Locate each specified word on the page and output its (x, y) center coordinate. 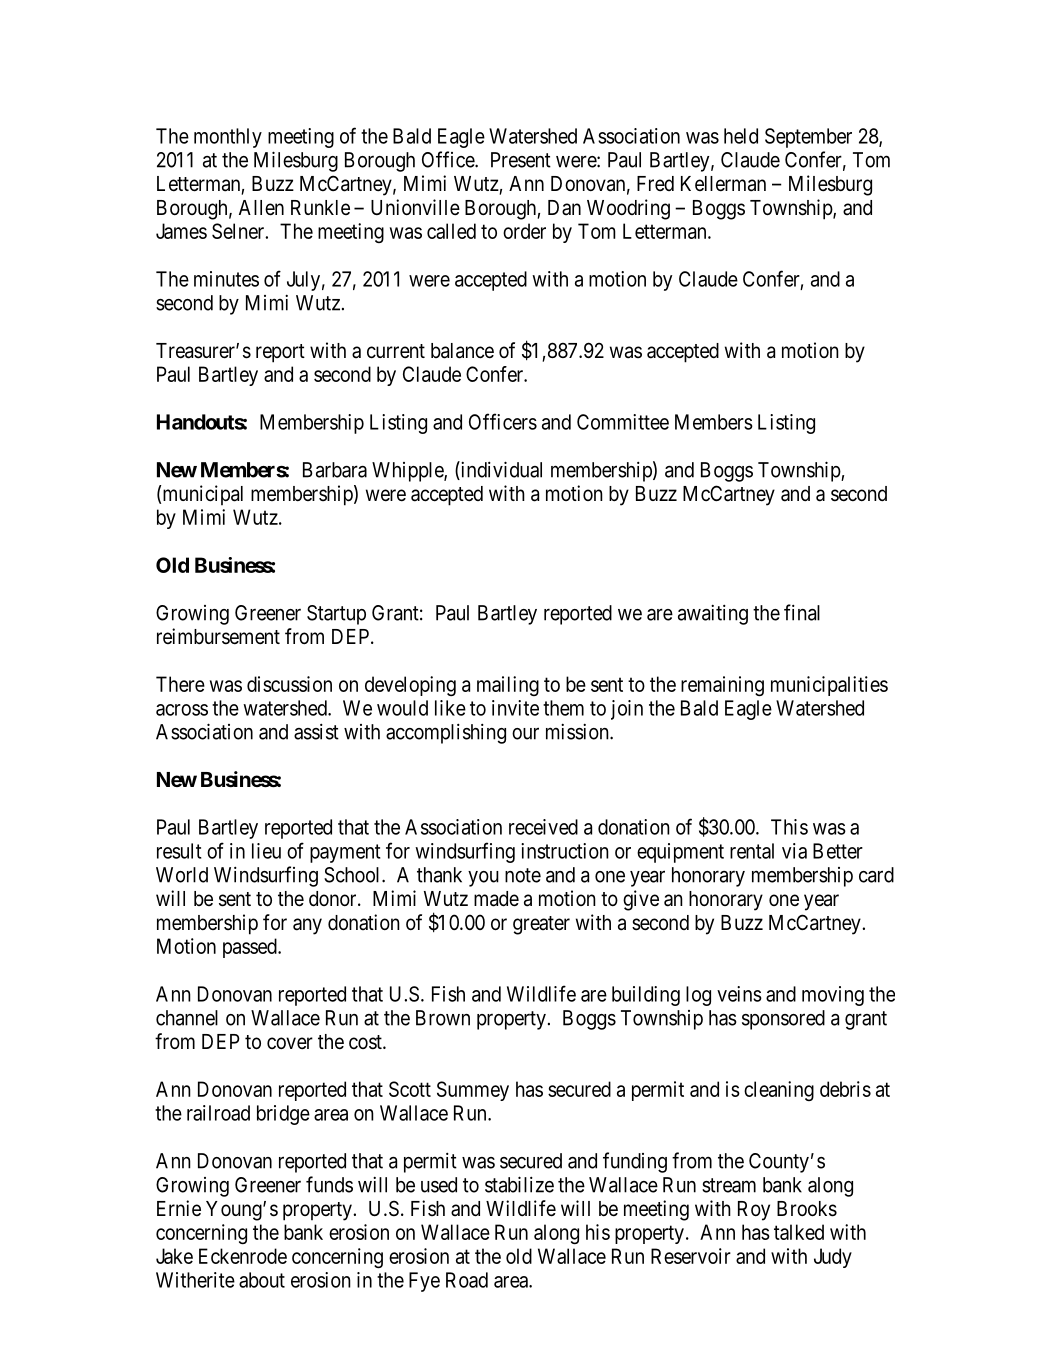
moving (833, 996)
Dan (564, 207)
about (262, 1280)
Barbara (335, 470)
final (802, 612)
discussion (289, 684)
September (808, 138)
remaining (722, 686)
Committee (623, 422)
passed (251, 948)
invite (515, 708)
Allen (261, 208)
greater (541, 925)
